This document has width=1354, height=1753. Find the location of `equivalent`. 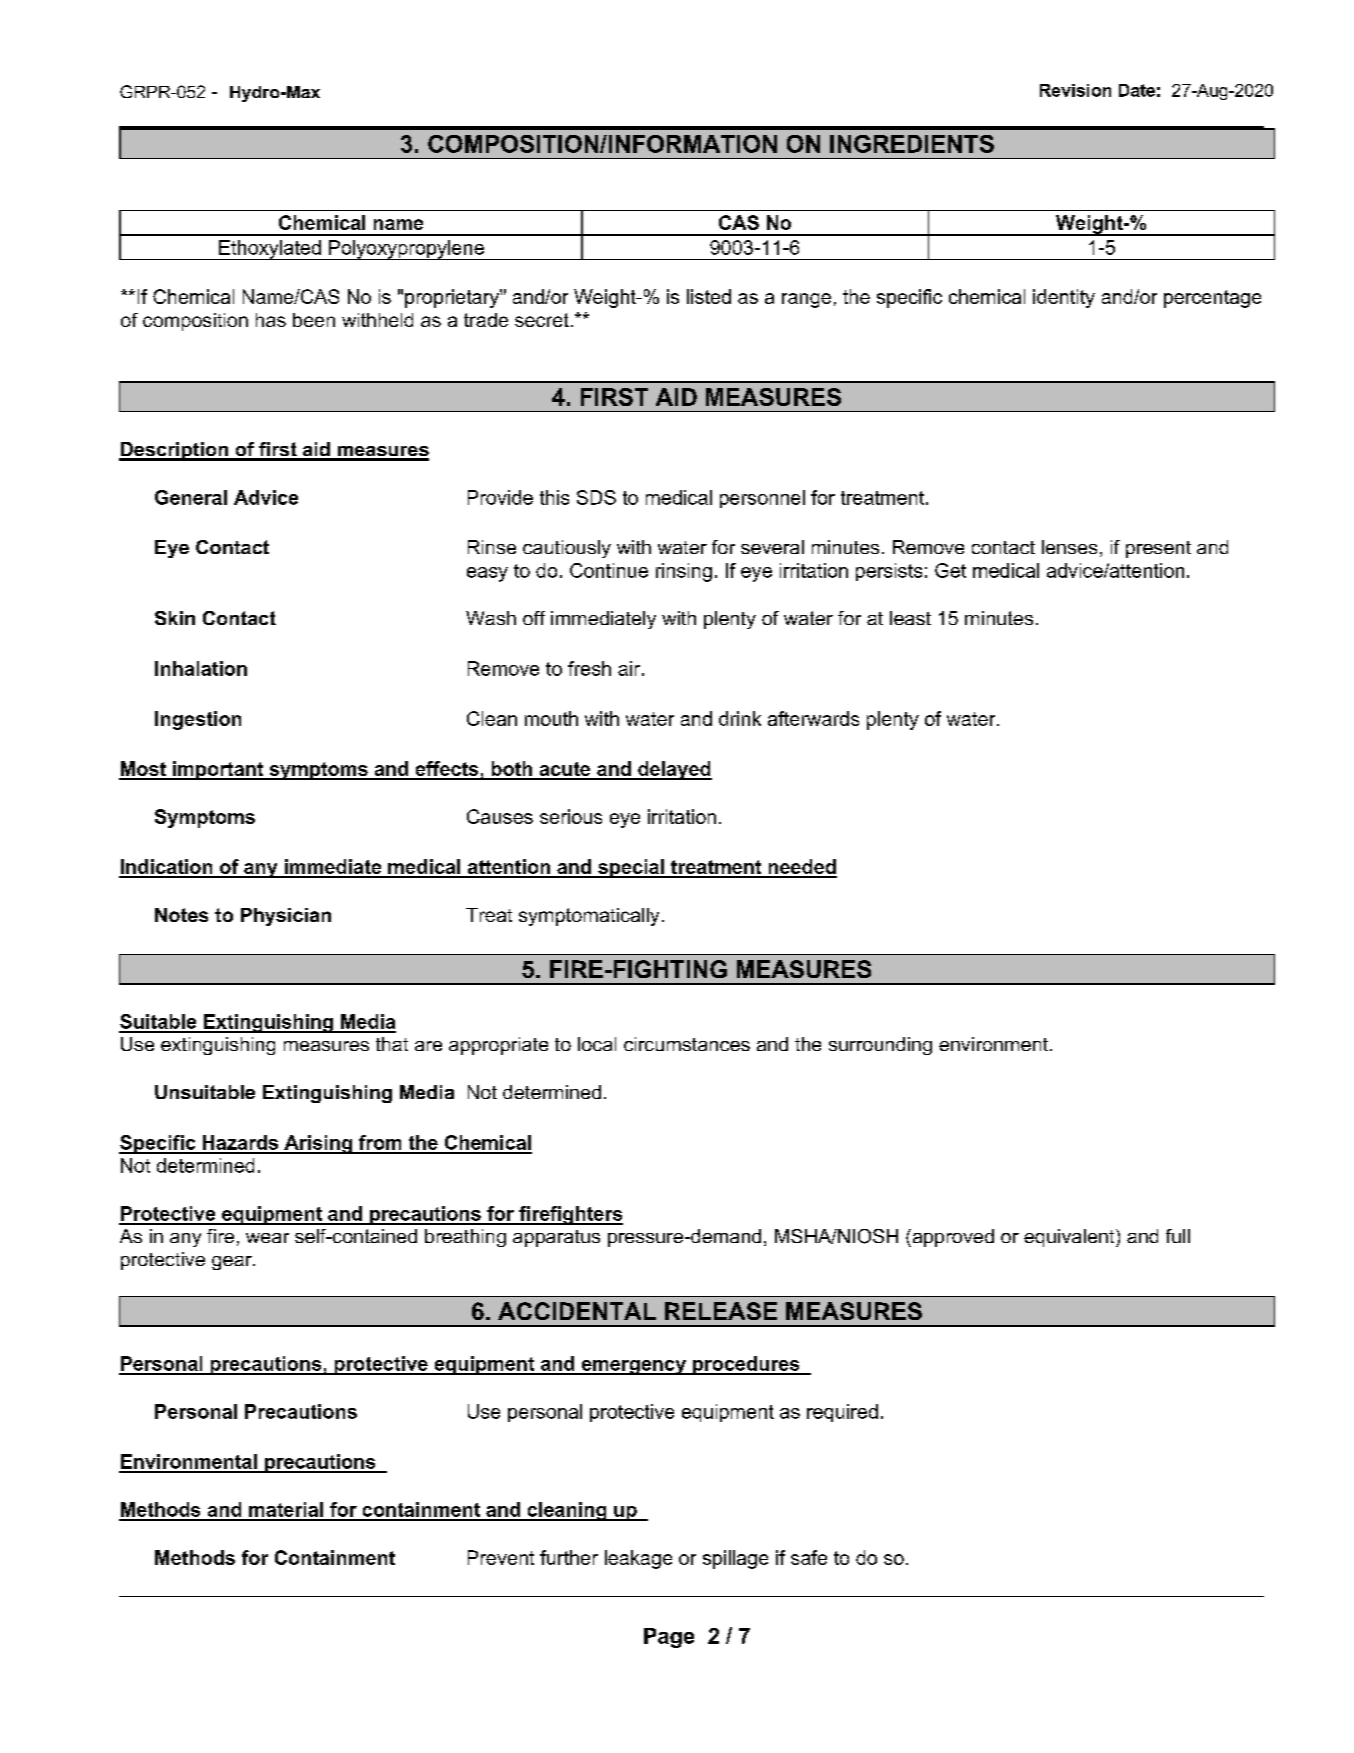

equivalent is located at coordinates (1070, 1238).
